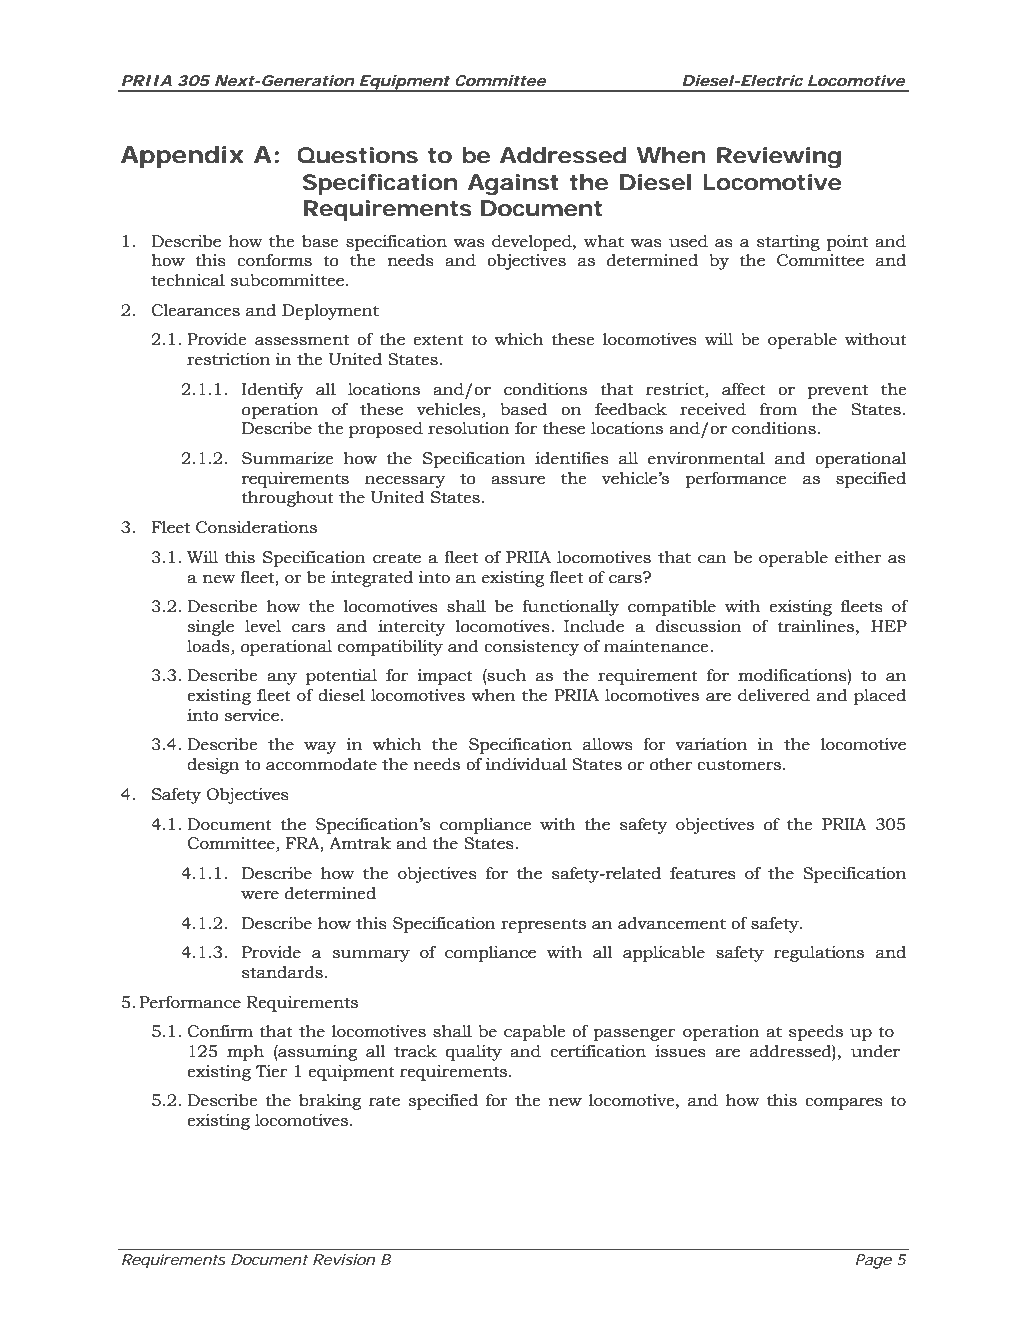 The width and height of the image is (1027, 1329). I want to click on individual, so click(526, 764).
